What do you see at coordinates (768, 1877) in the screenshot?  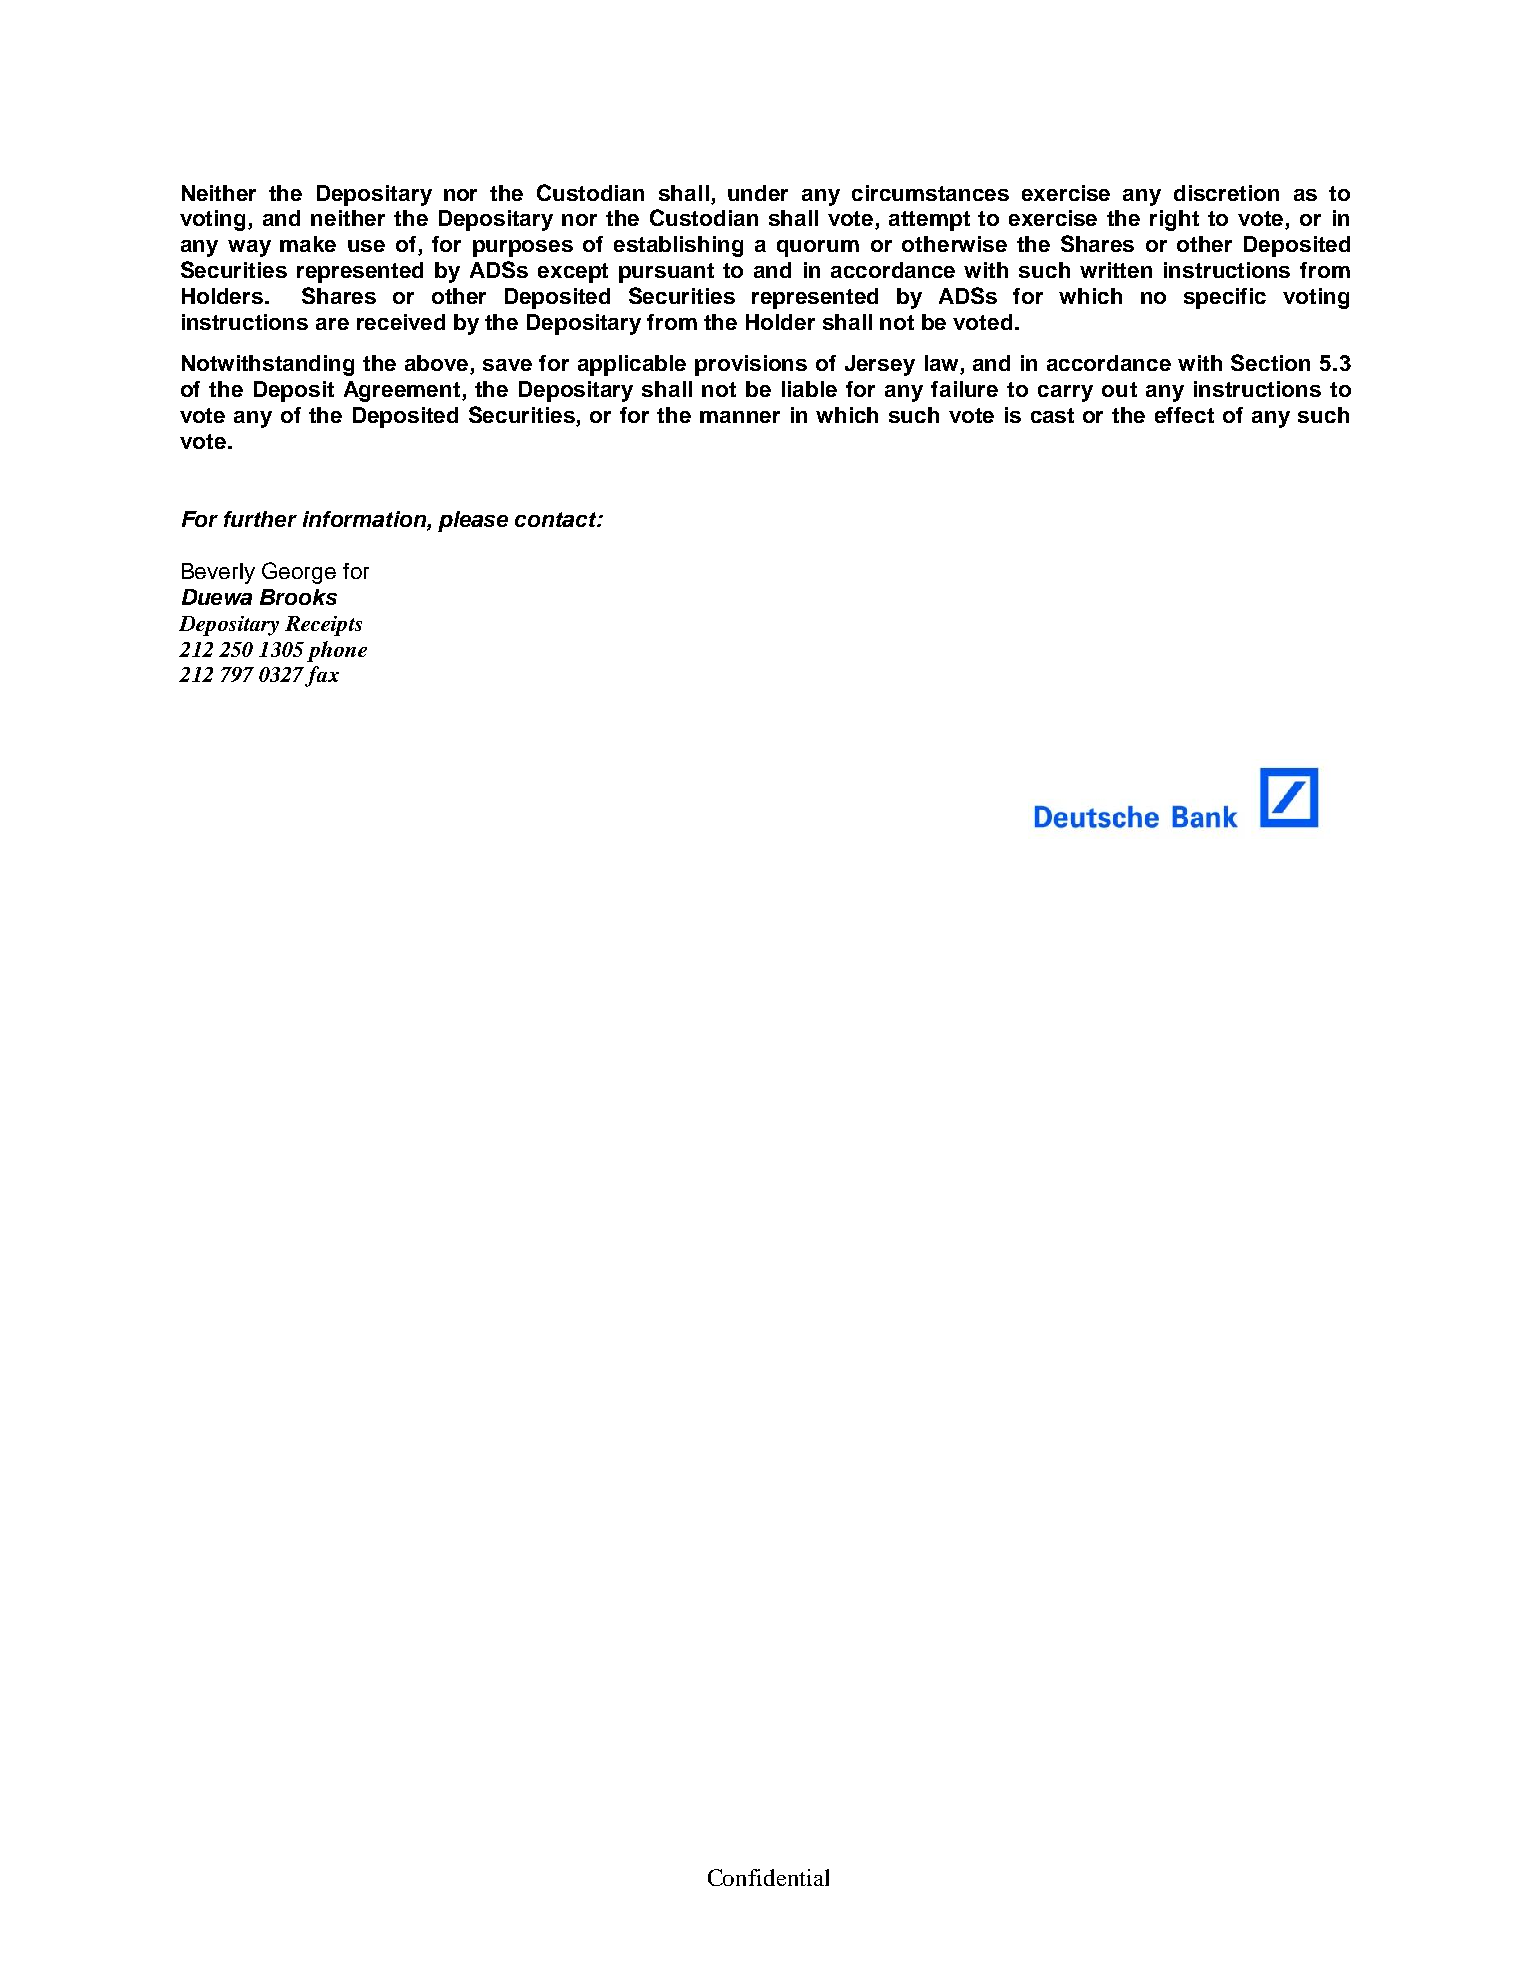 I see `Confidential` at bounding box center [768, 1877].
